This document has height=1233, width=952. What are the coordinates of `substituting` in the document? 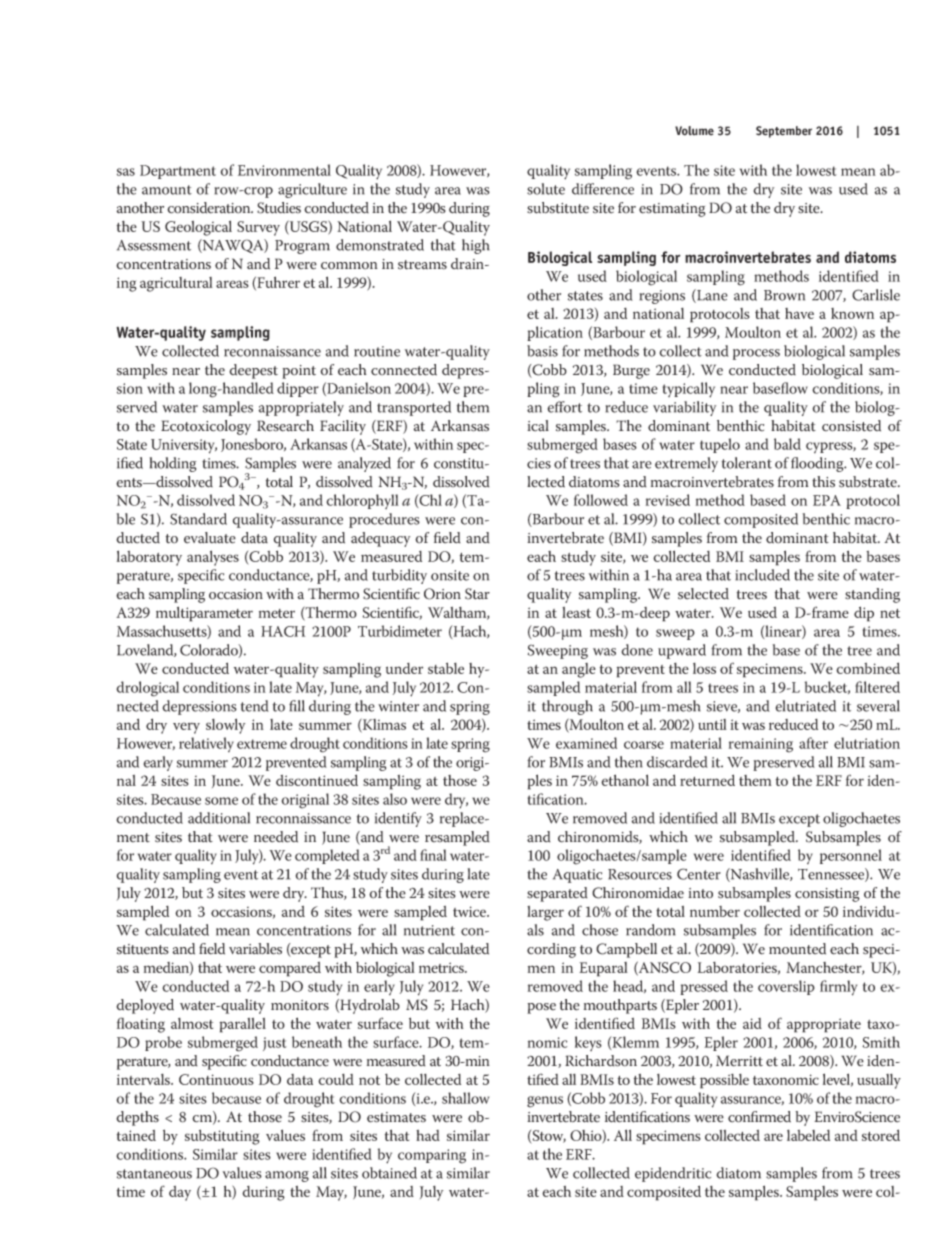 It's located at (222, 1137).
